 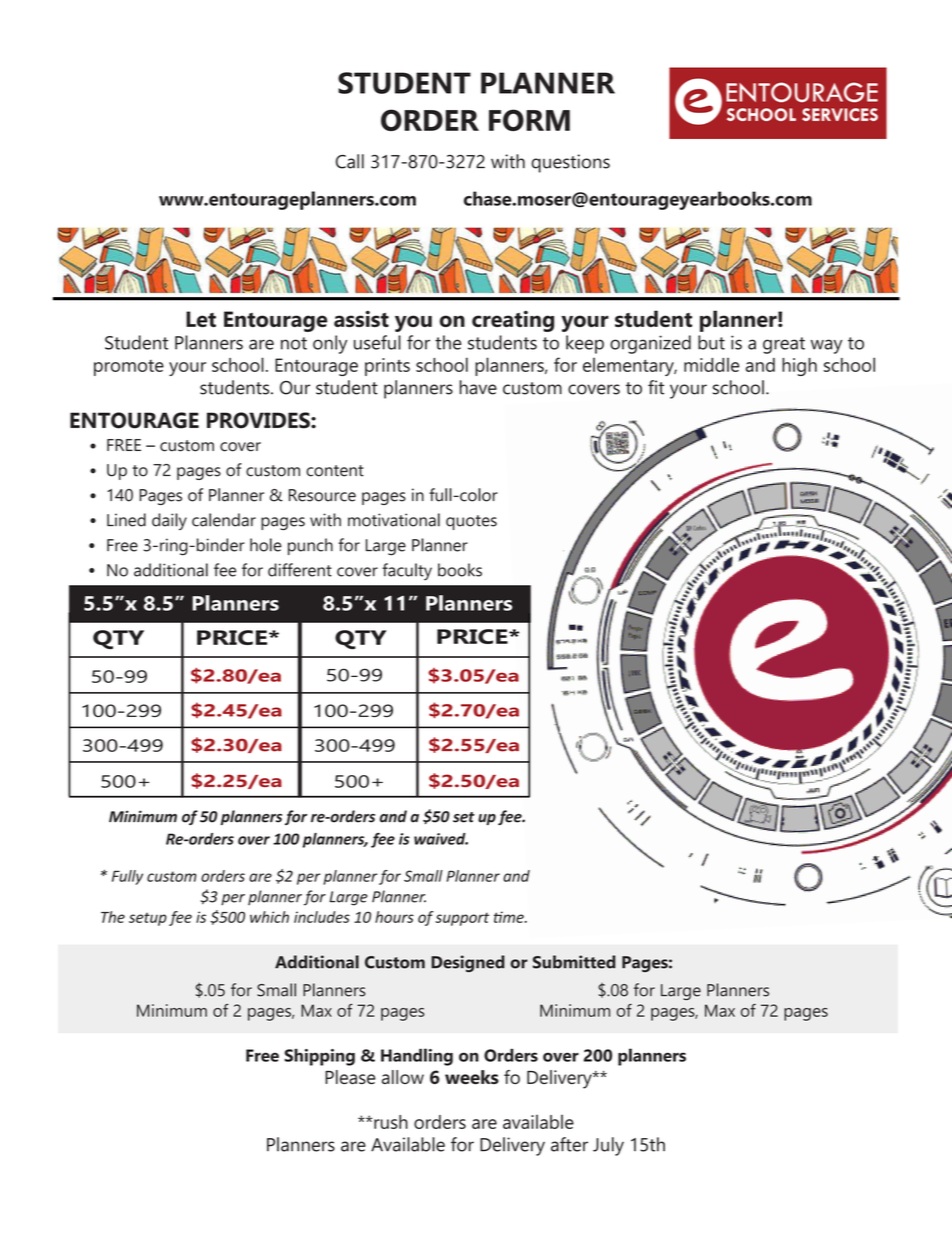 I want to click on Call, so click(x=350, y=161).
